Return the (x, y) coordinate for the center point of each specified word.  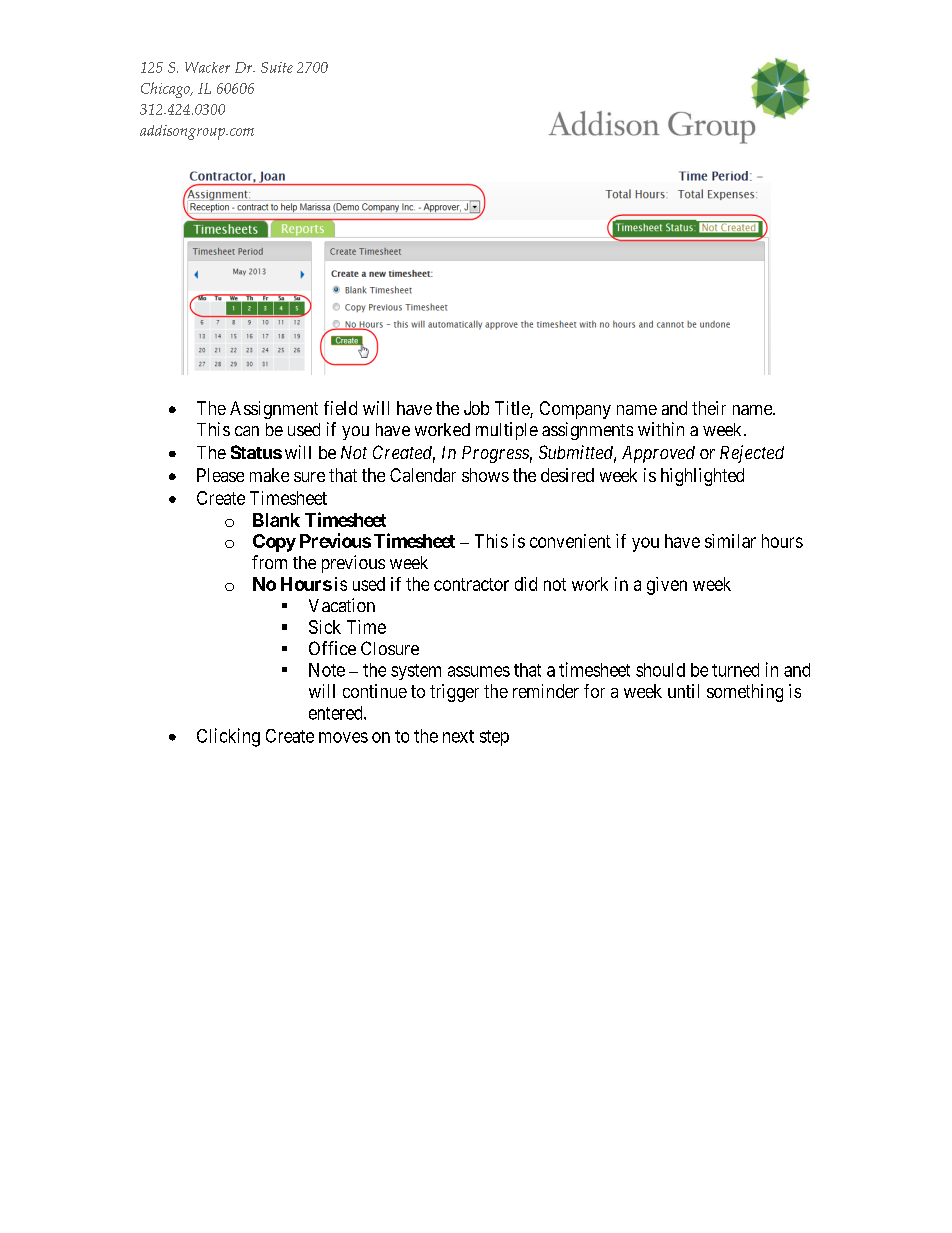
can (247, 431)
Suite (277, 67)
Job (476, 408)
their (709, 408)
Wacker (207, 67)
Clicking (228, 737)
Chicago (166, 90)
